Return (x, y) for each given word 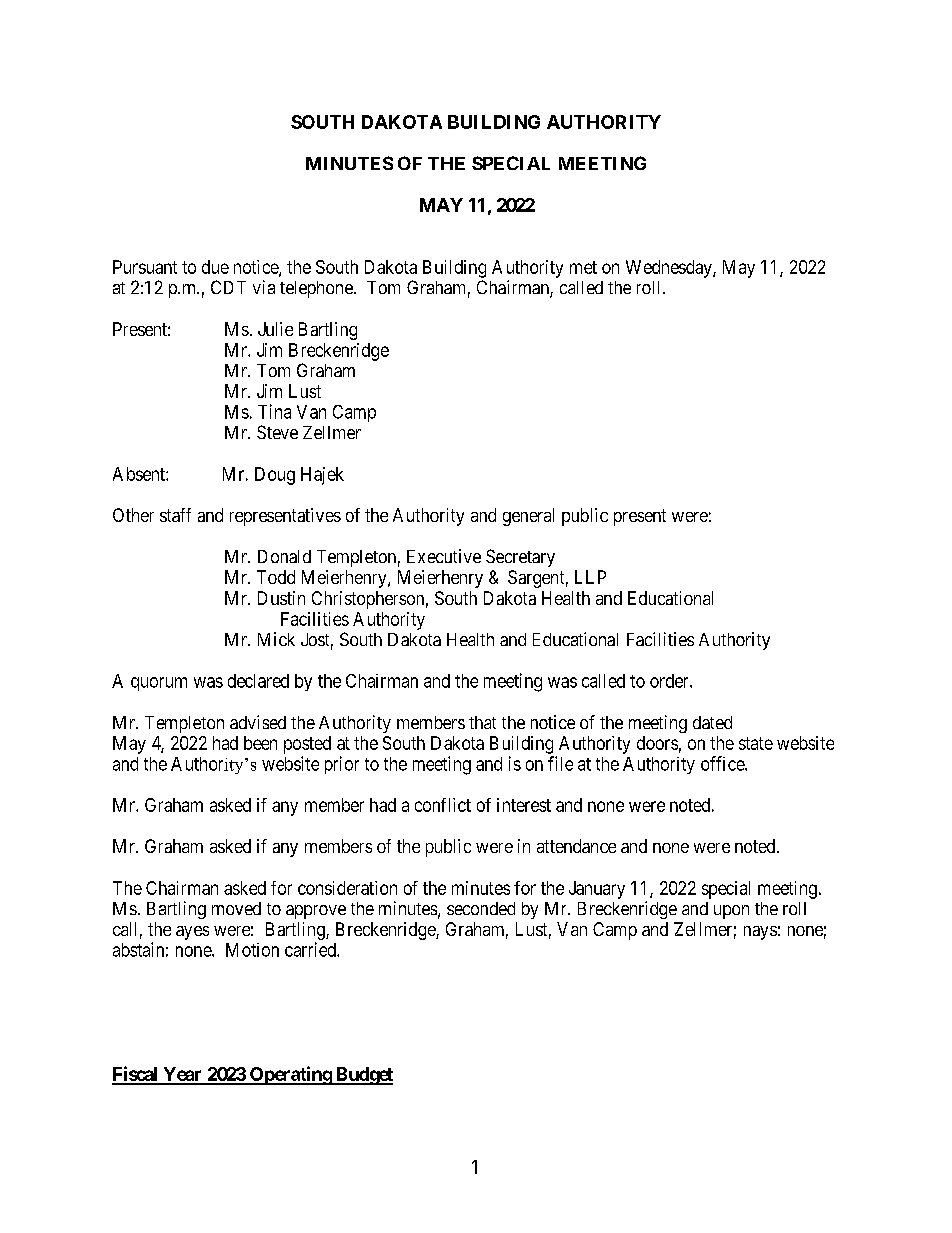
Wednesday (670, 269)
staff (175, 515)
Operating (290, 1075)
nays (760, 933)
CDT (228, 287)
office (723, 763)
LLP (590, 577)
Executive (444, 556)
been (260, 743)
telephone (317, 289)
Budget (363, 1076)
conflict (443, 805)
